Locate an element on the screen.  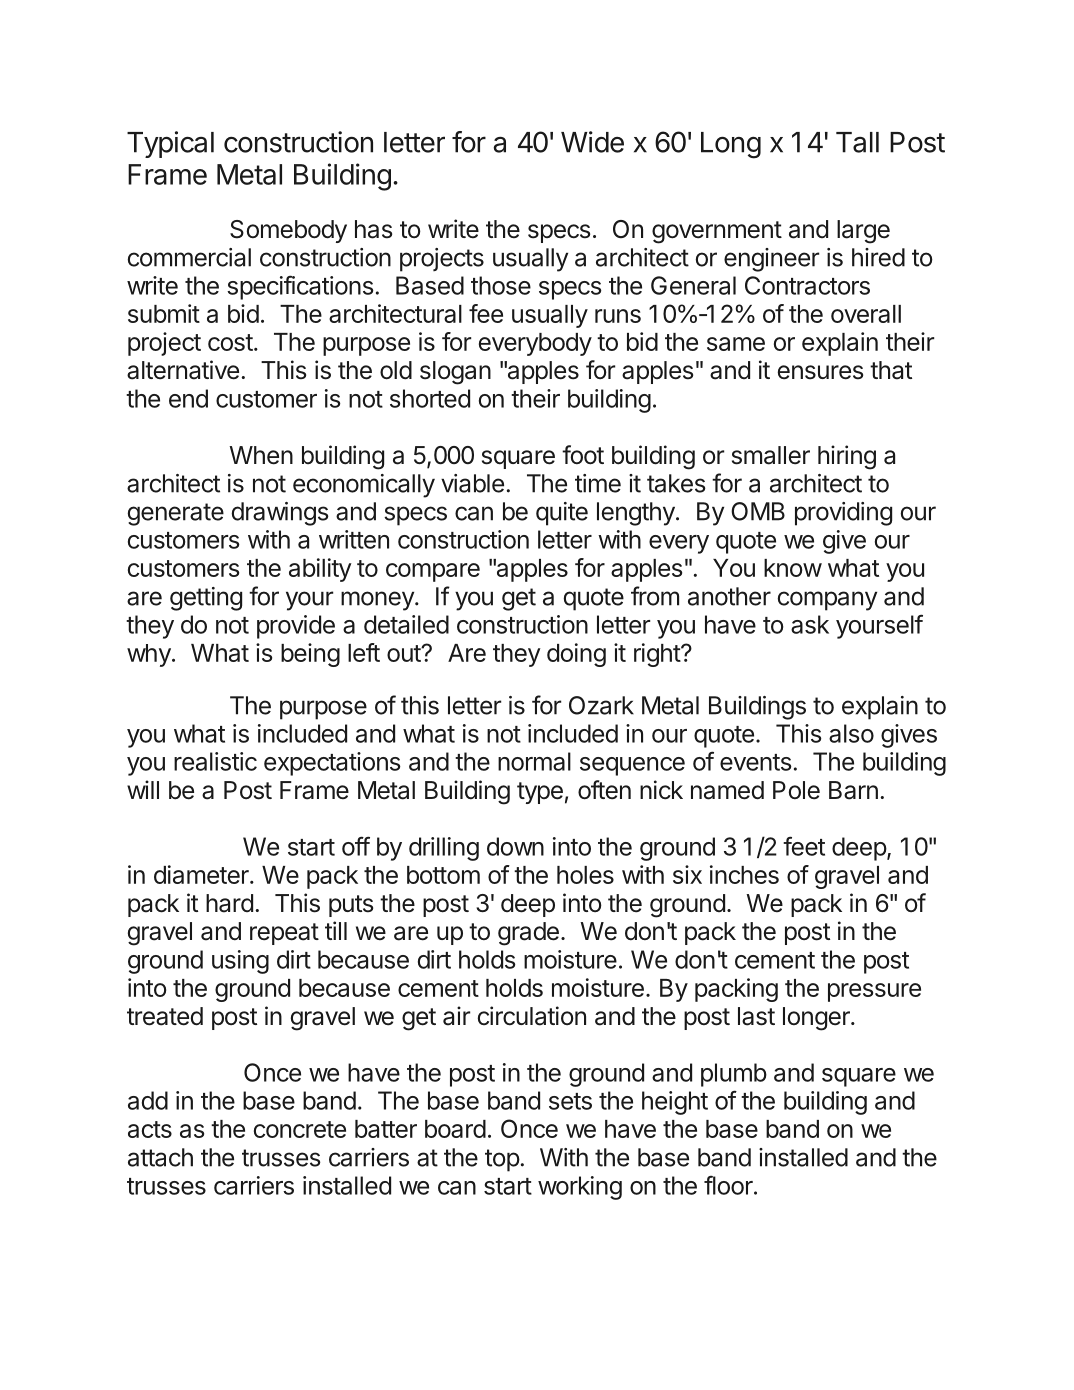
end is located at coordinates (188, 398).
